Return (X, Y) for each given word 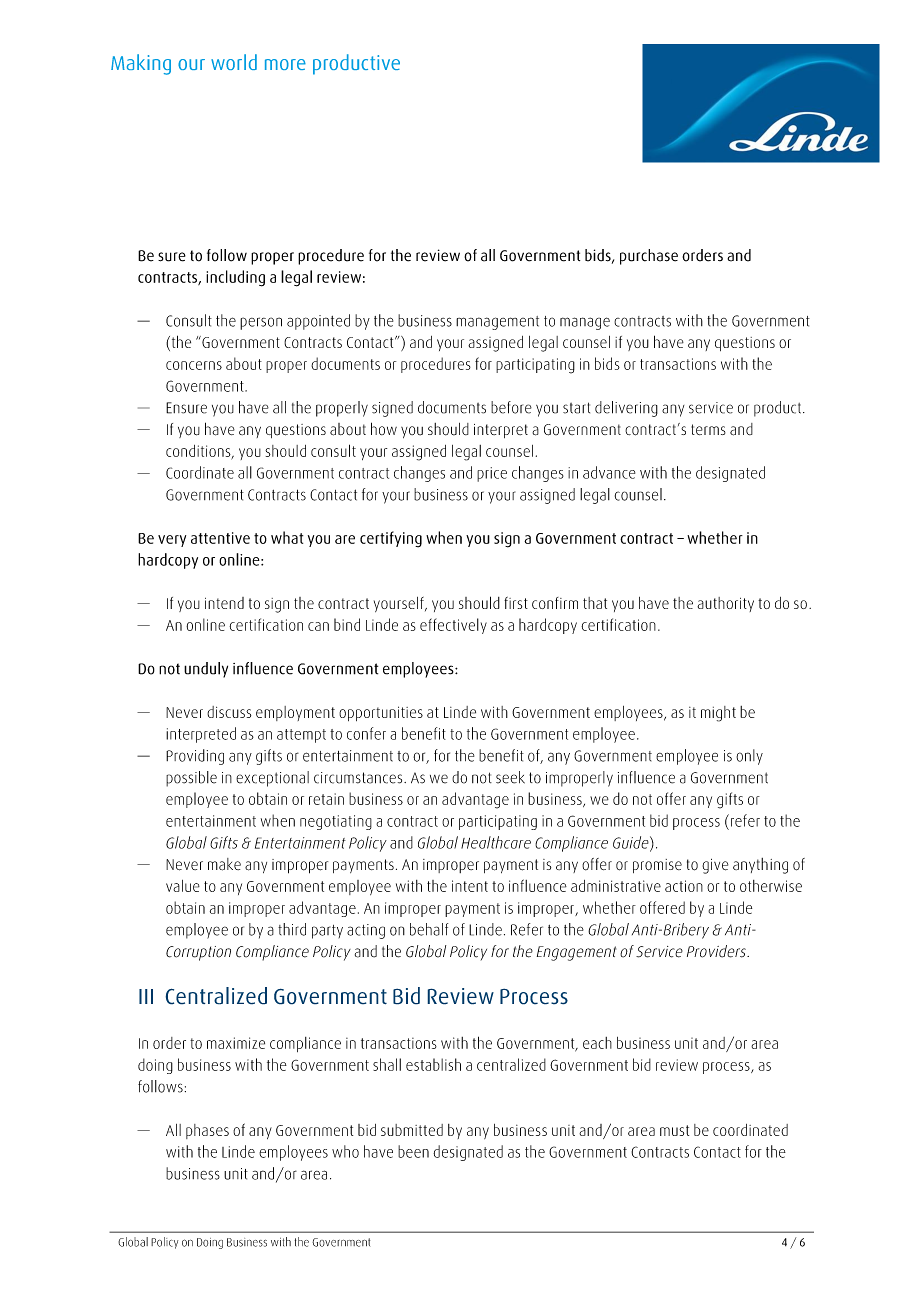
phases (207, 1131)
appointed (318, 322)
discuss (229, 712)
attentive (220, 538)
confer (366, 733)
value (183, 886)
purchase (649, 257)
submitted (412, 1130)
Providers (717, 951)
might (718, 714)
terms (708, 429)
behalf (429, 929)
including (235, 278)
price (492, 474)
